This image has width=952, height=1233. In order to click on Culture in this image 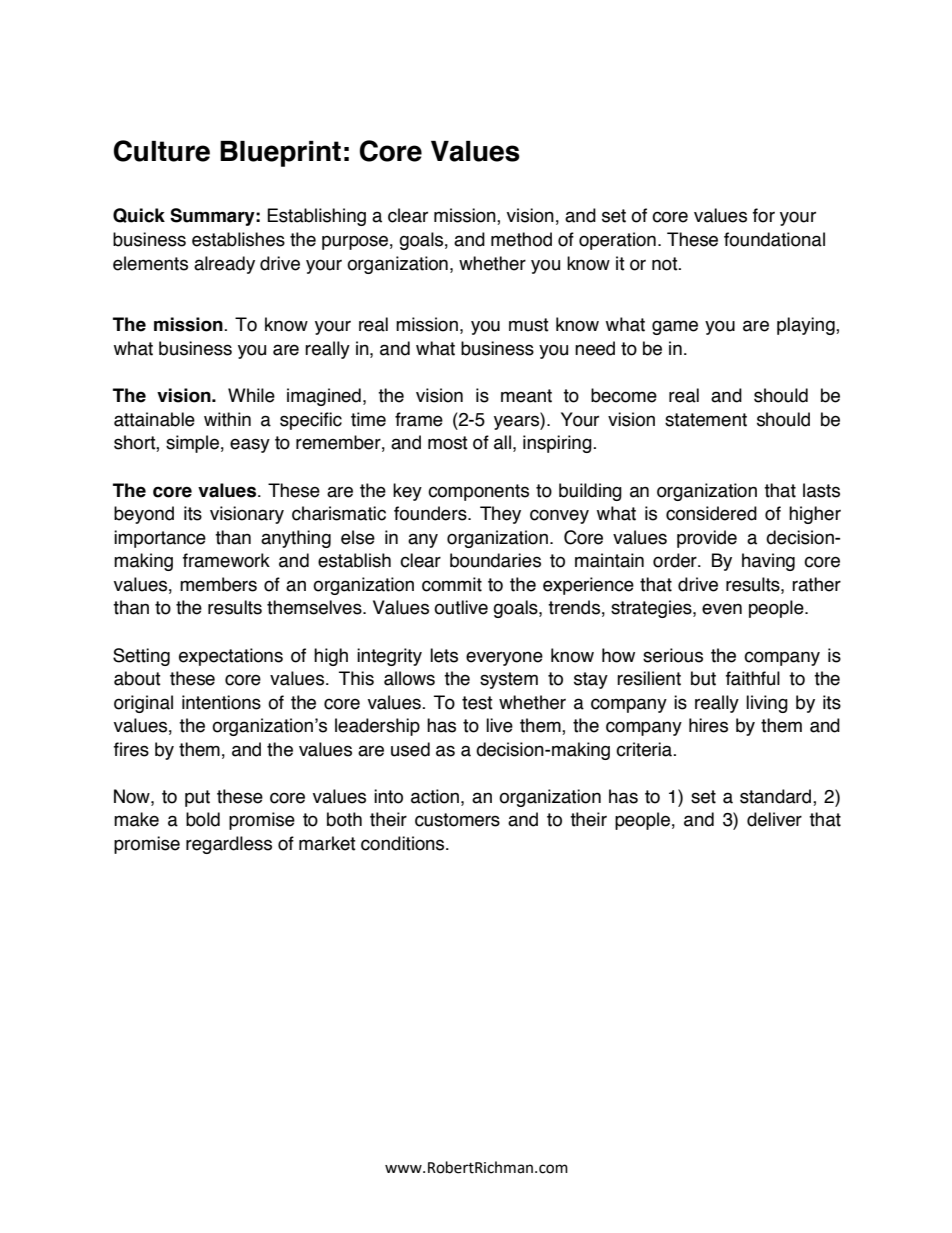, I will do `click(162, 151)`.
